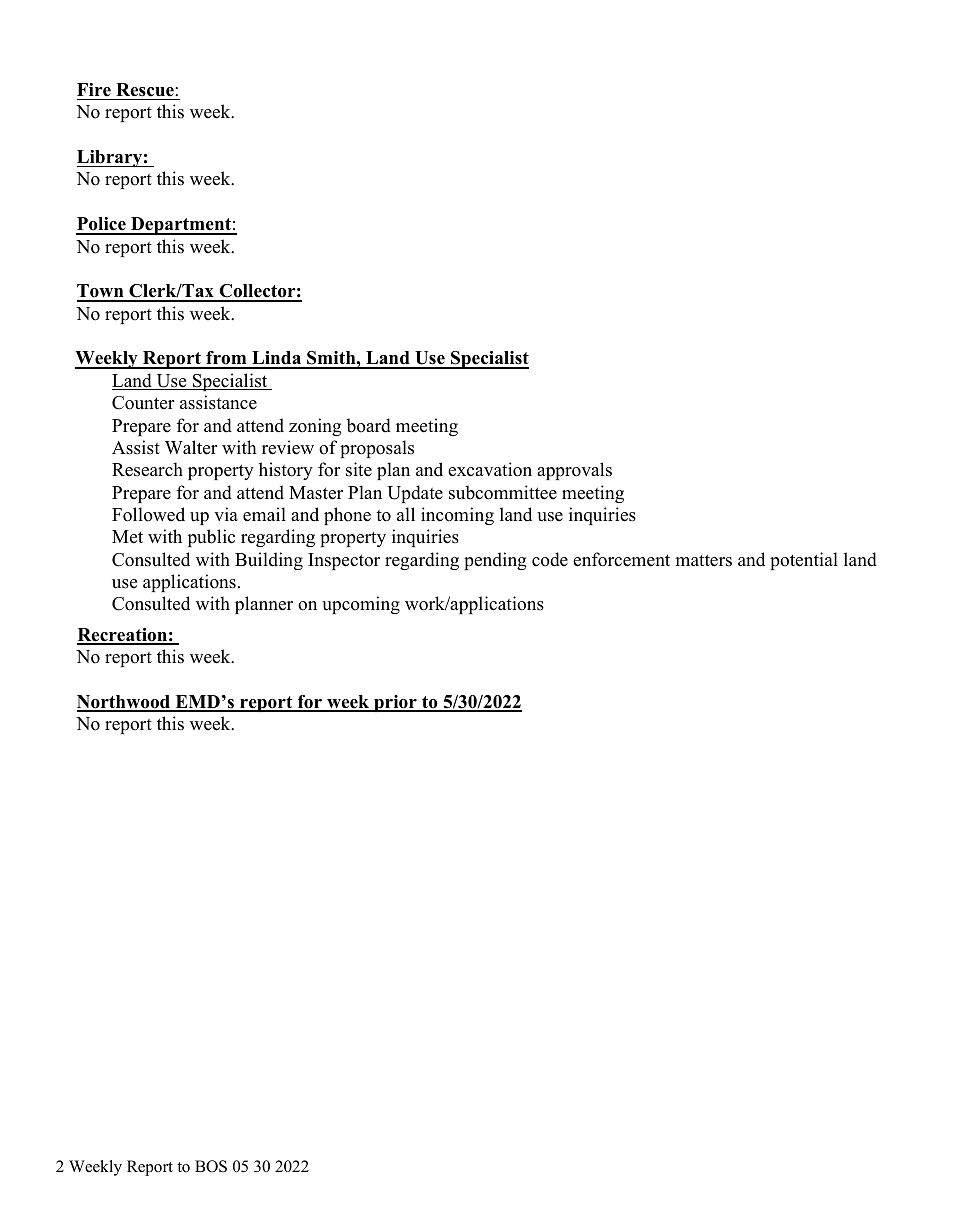 The width and height of the image is (954, 1232). Describe the element at coordinates (395, 703) in the image. I see `prior` at that location.
